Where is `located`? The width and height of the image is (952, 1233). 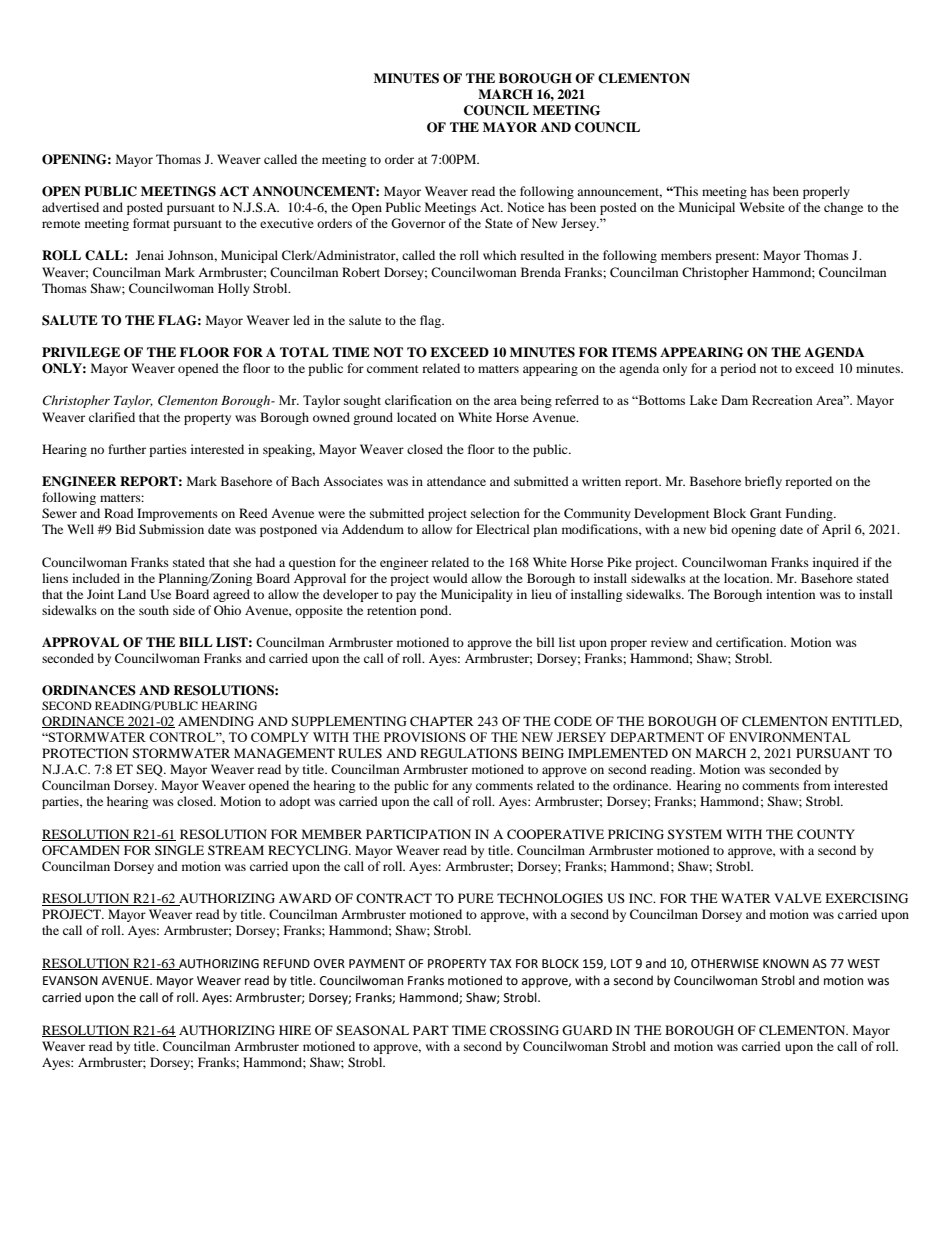
located is located at coordinates (417, 417).
